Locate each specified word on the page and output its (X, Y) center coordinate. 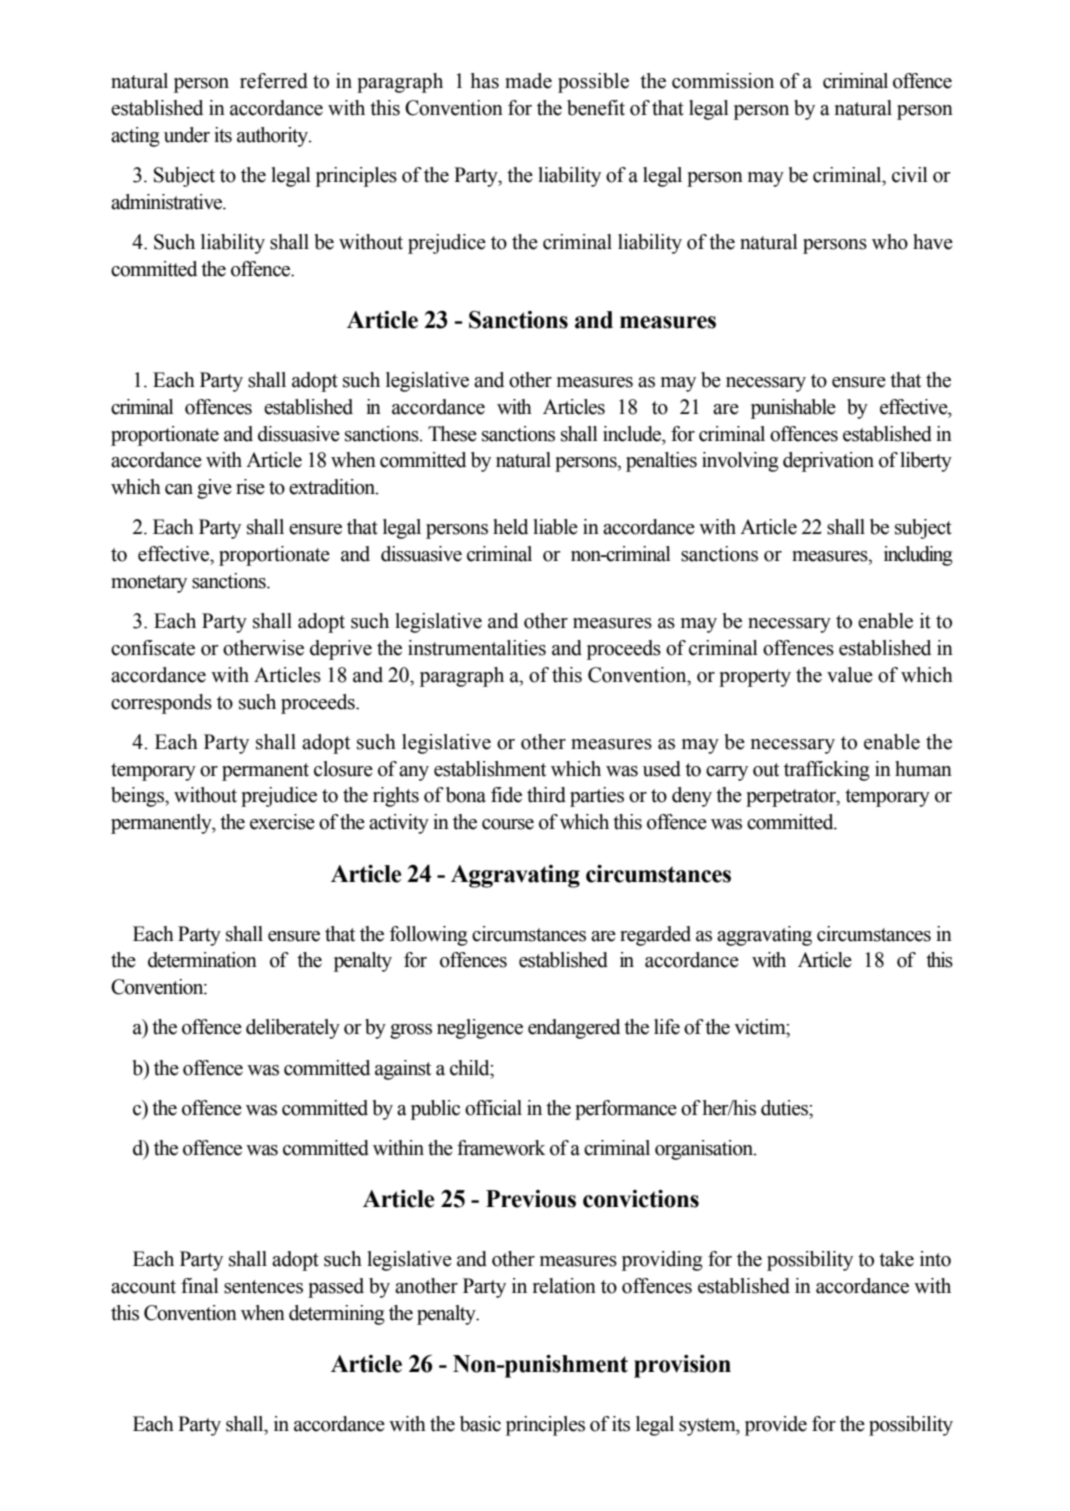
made (528, 81)
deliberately (293, 1029)
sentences (263, 1287)
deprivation (828, 462)
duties (785, 1108)
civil (910, 175)
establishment (490, 769)
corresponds (161, 704)
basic (480, 1424)
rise (250, 487)
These (452, 434)
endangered (574, 1029)
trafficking (827, 771)
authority (274, 137)
